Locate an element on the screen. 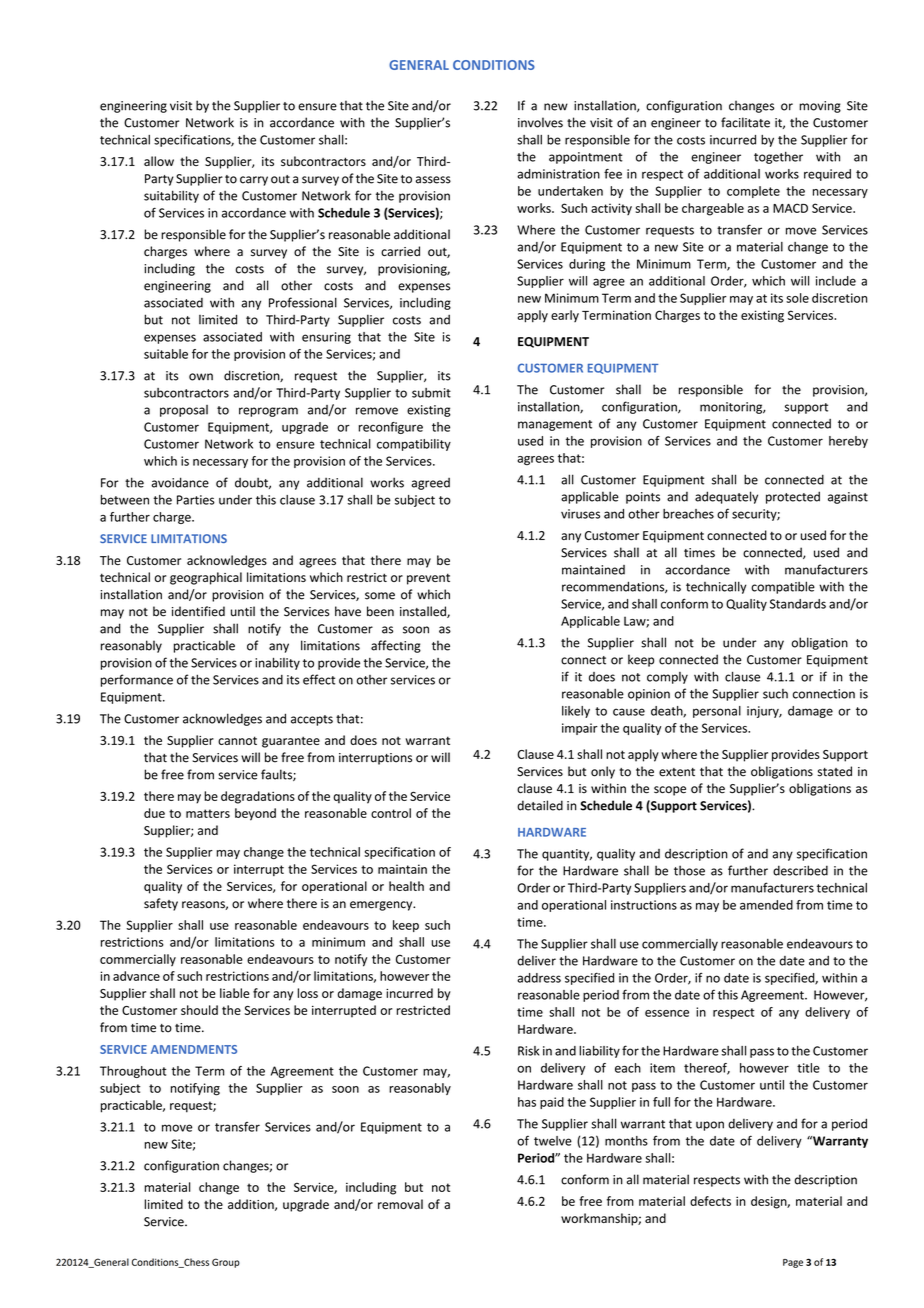 The image size is (924, 1308). Group is located at coordinates (226, 1263).
